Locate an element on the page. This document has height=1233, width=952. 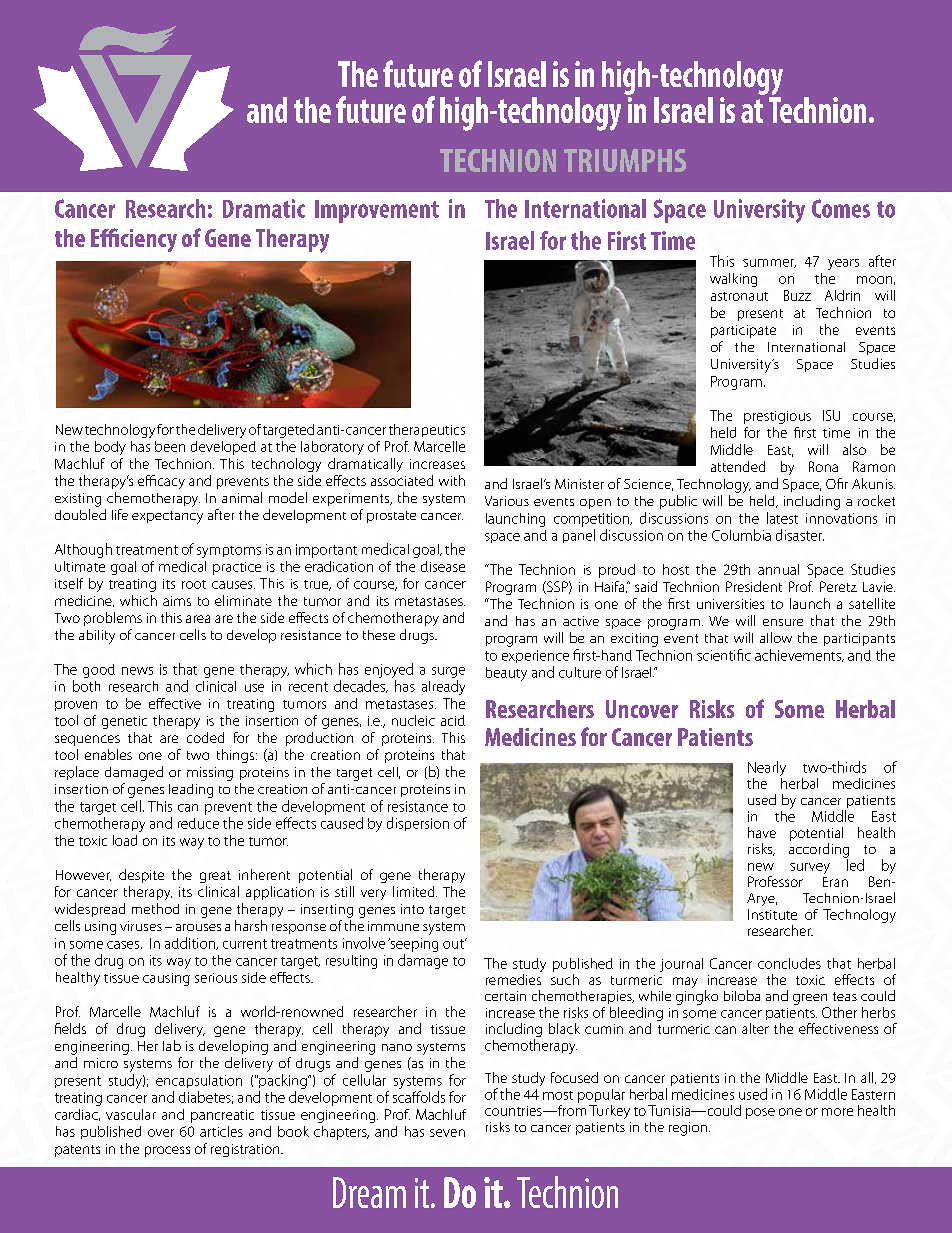
been is located at coordinates (170, 446).
